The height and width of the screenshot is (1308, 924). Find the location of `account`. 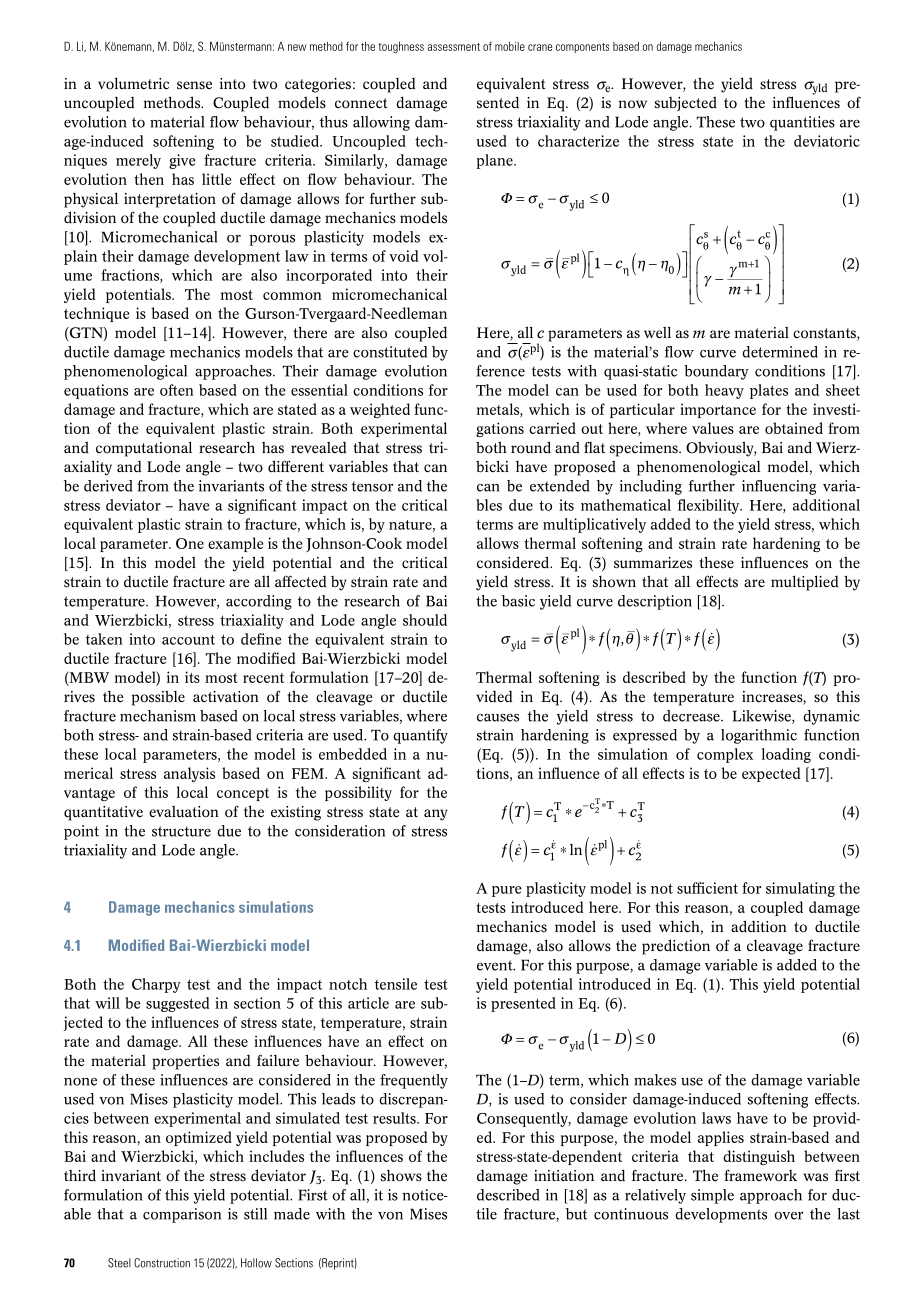

account is located at coordinates (188, 639).
